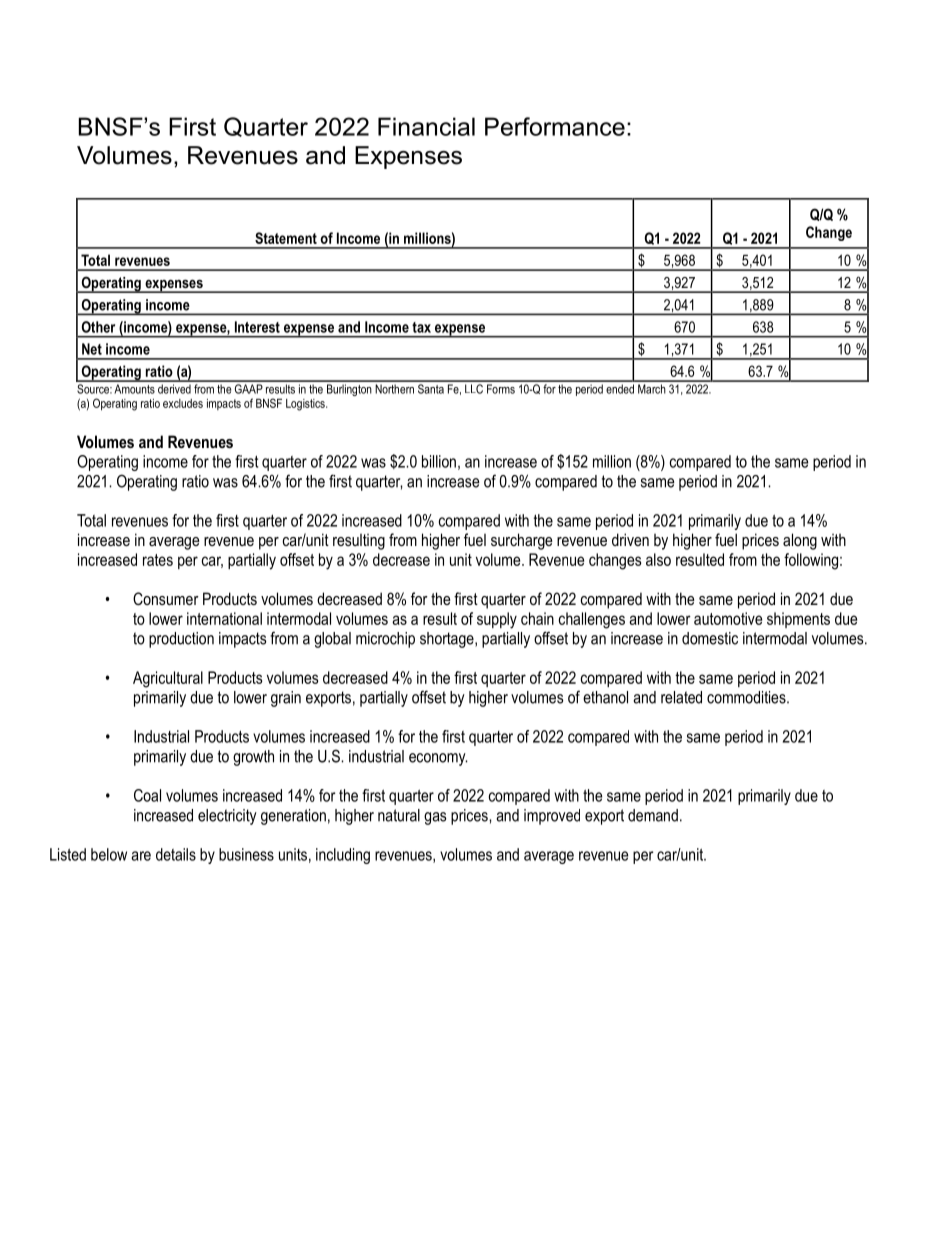  What do you see at coordinates (497, 620) in the screenshot?
I see `supply` at bounding box center [497, 620].
